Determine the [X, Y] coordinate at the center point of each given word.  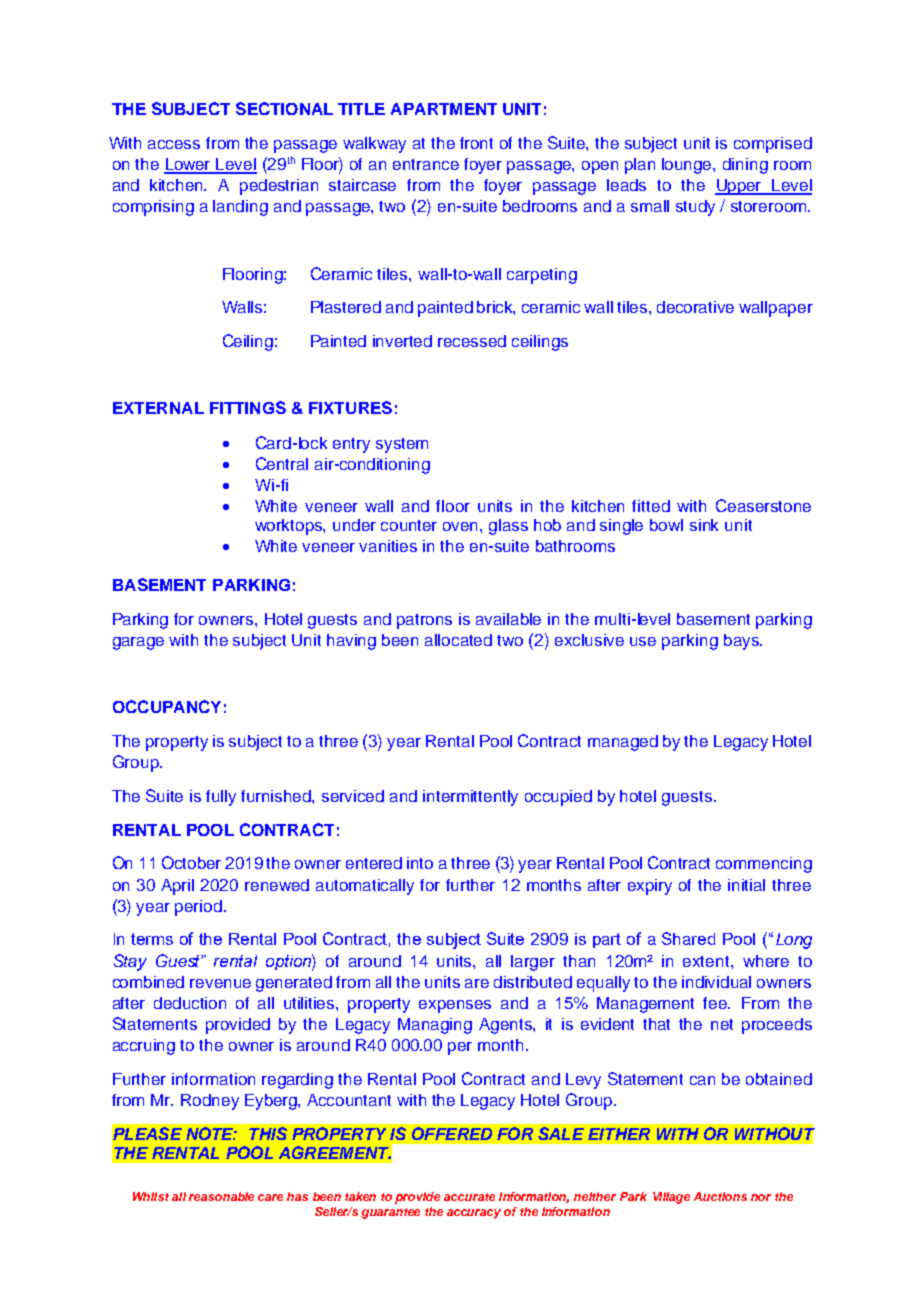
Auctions [720, 1196]
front [476, 143]
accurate [469, 1197]
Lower [188, 165]
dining [745, 166]
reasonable [221, 1196]
